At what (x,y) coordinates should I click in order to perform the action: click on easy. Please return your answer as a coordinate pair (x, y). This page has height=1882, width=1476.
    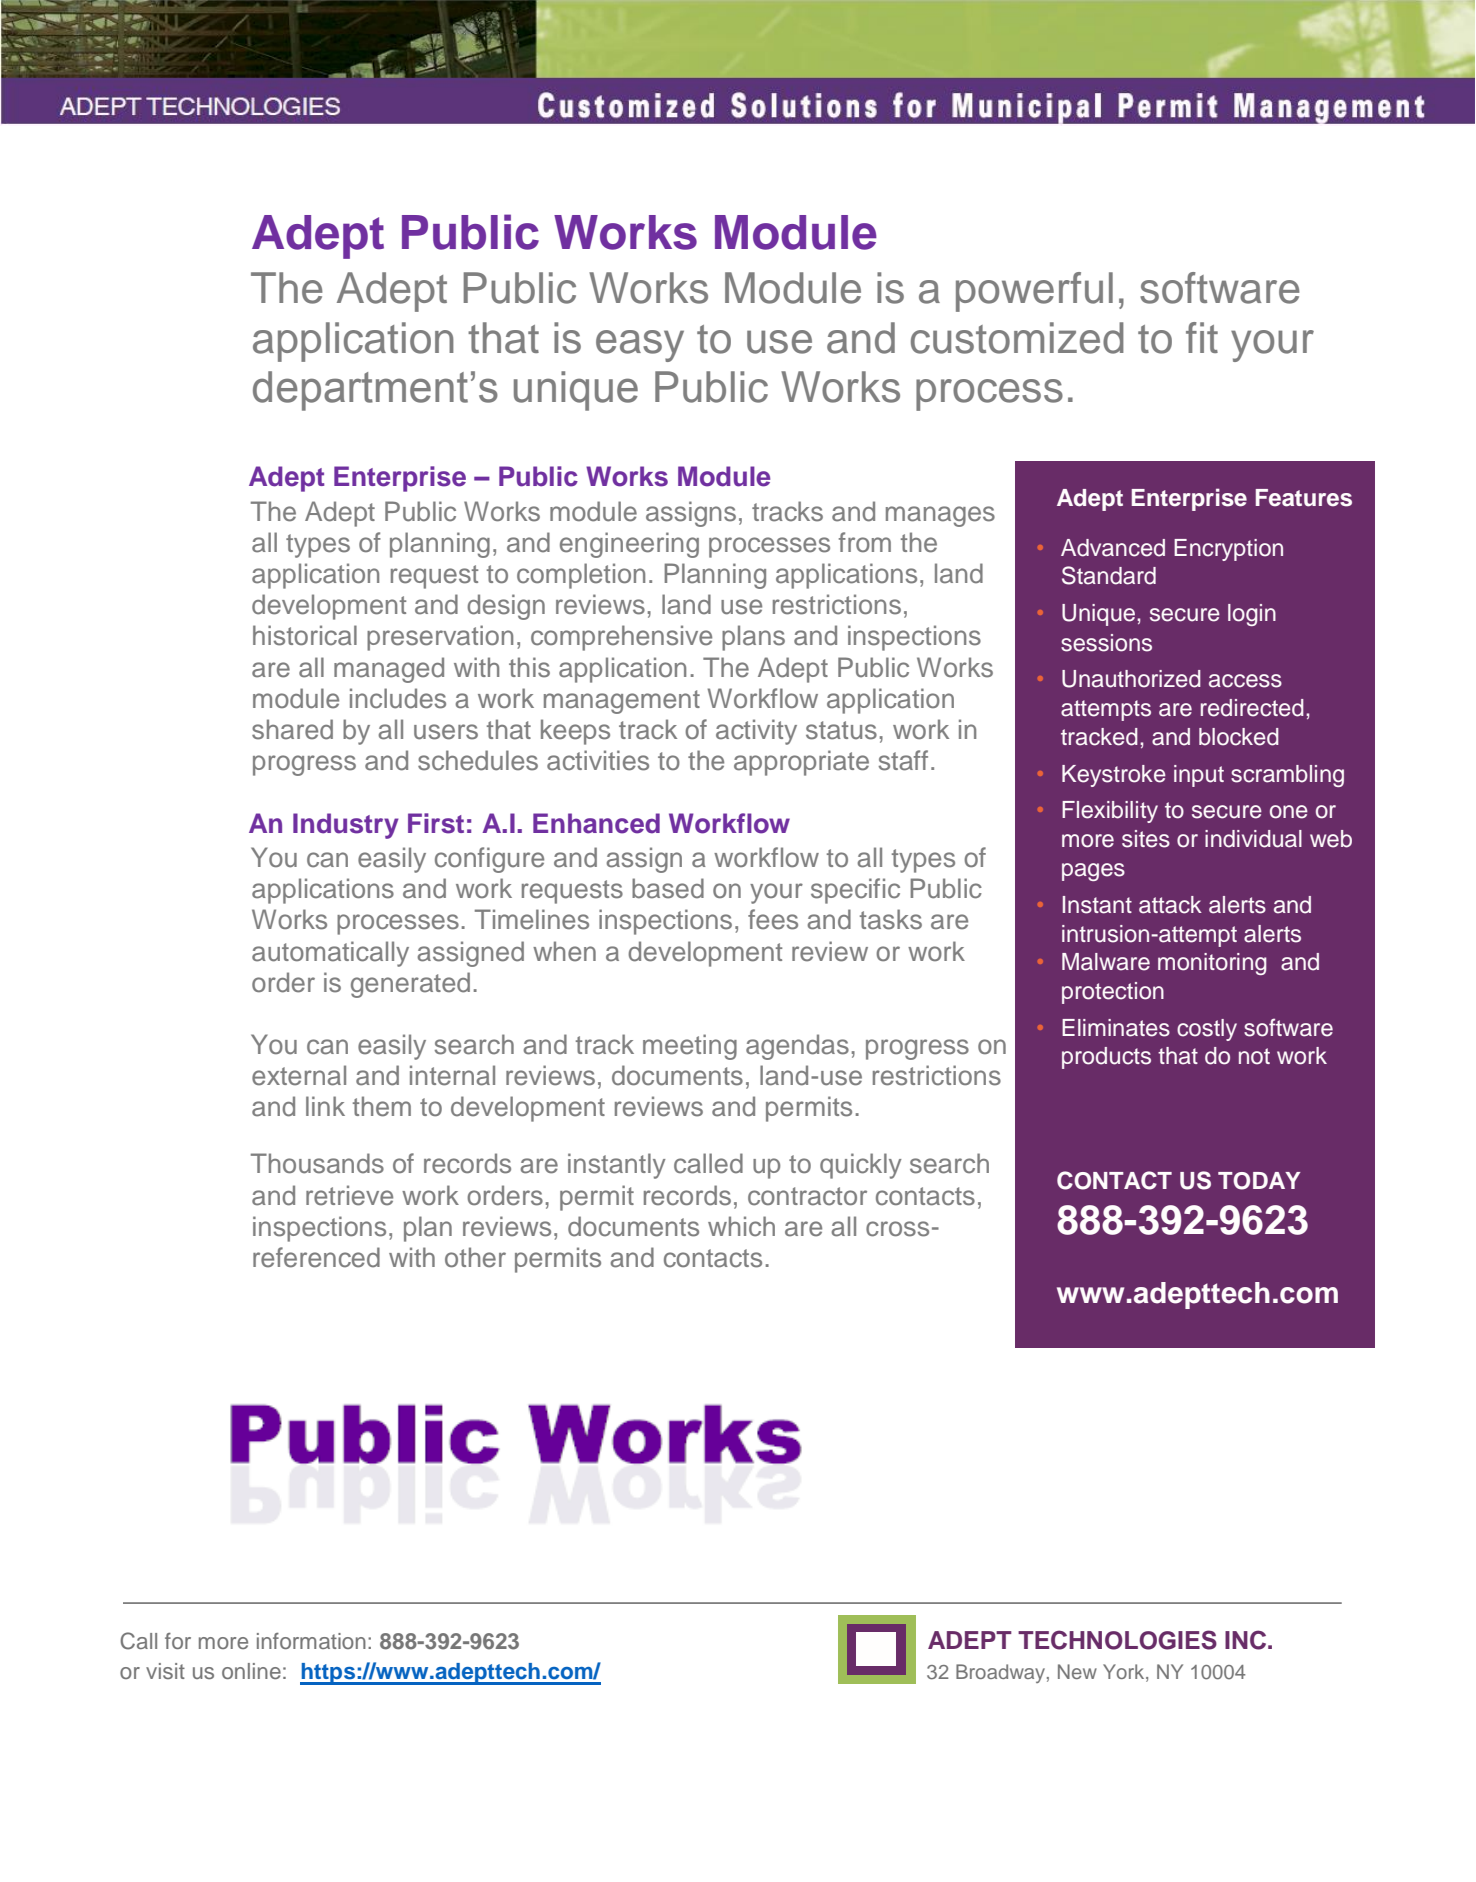
    Looking at the image, I should click on (640, 346).
